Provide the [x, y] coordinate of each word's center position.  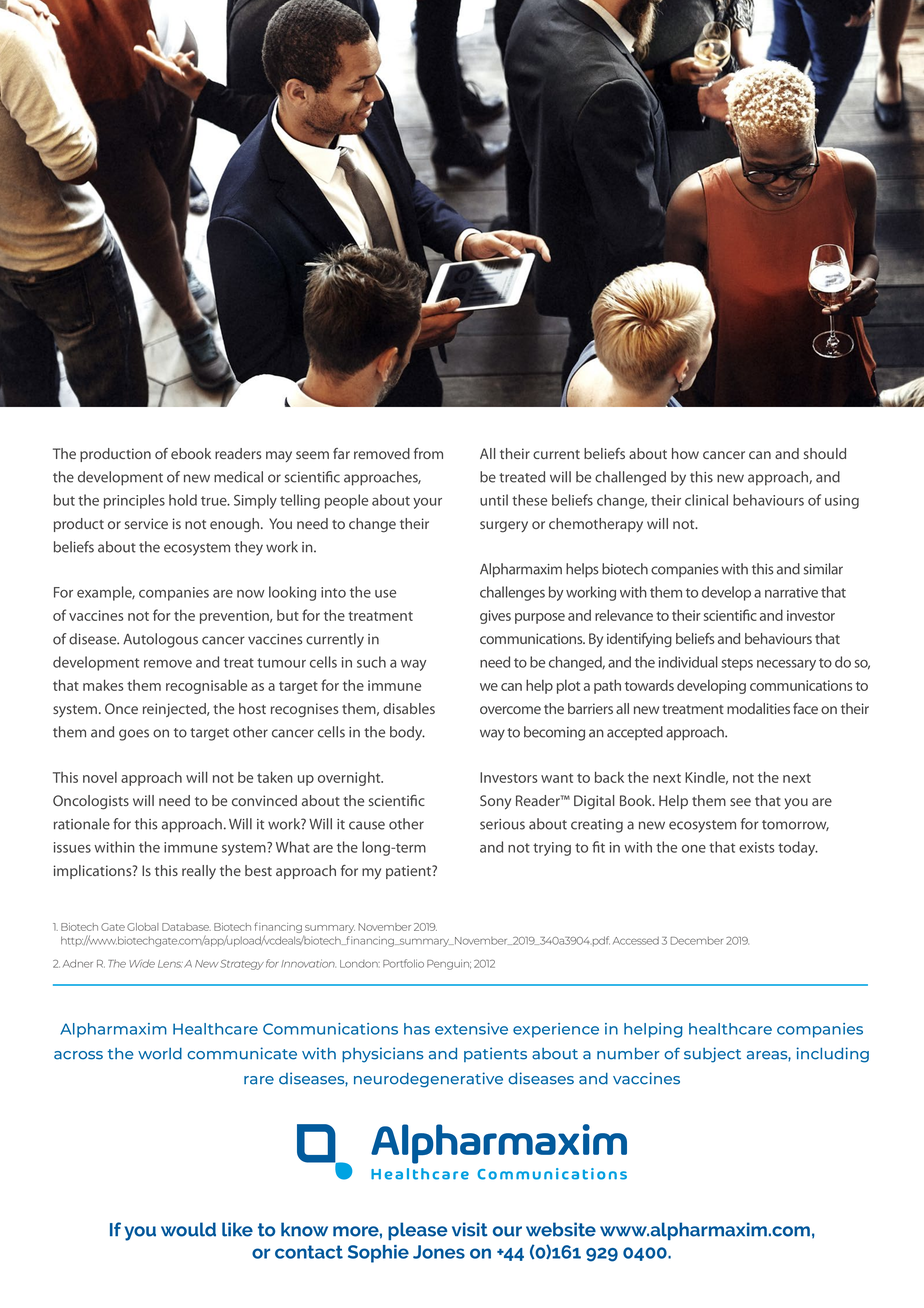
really [199, 872]
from [428, 453]
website [561, 1229]
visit [470, 1229]
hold [183, 500]
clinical [706, 500]
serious [502, 824]
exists [757, 847]
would [188, 1229]
